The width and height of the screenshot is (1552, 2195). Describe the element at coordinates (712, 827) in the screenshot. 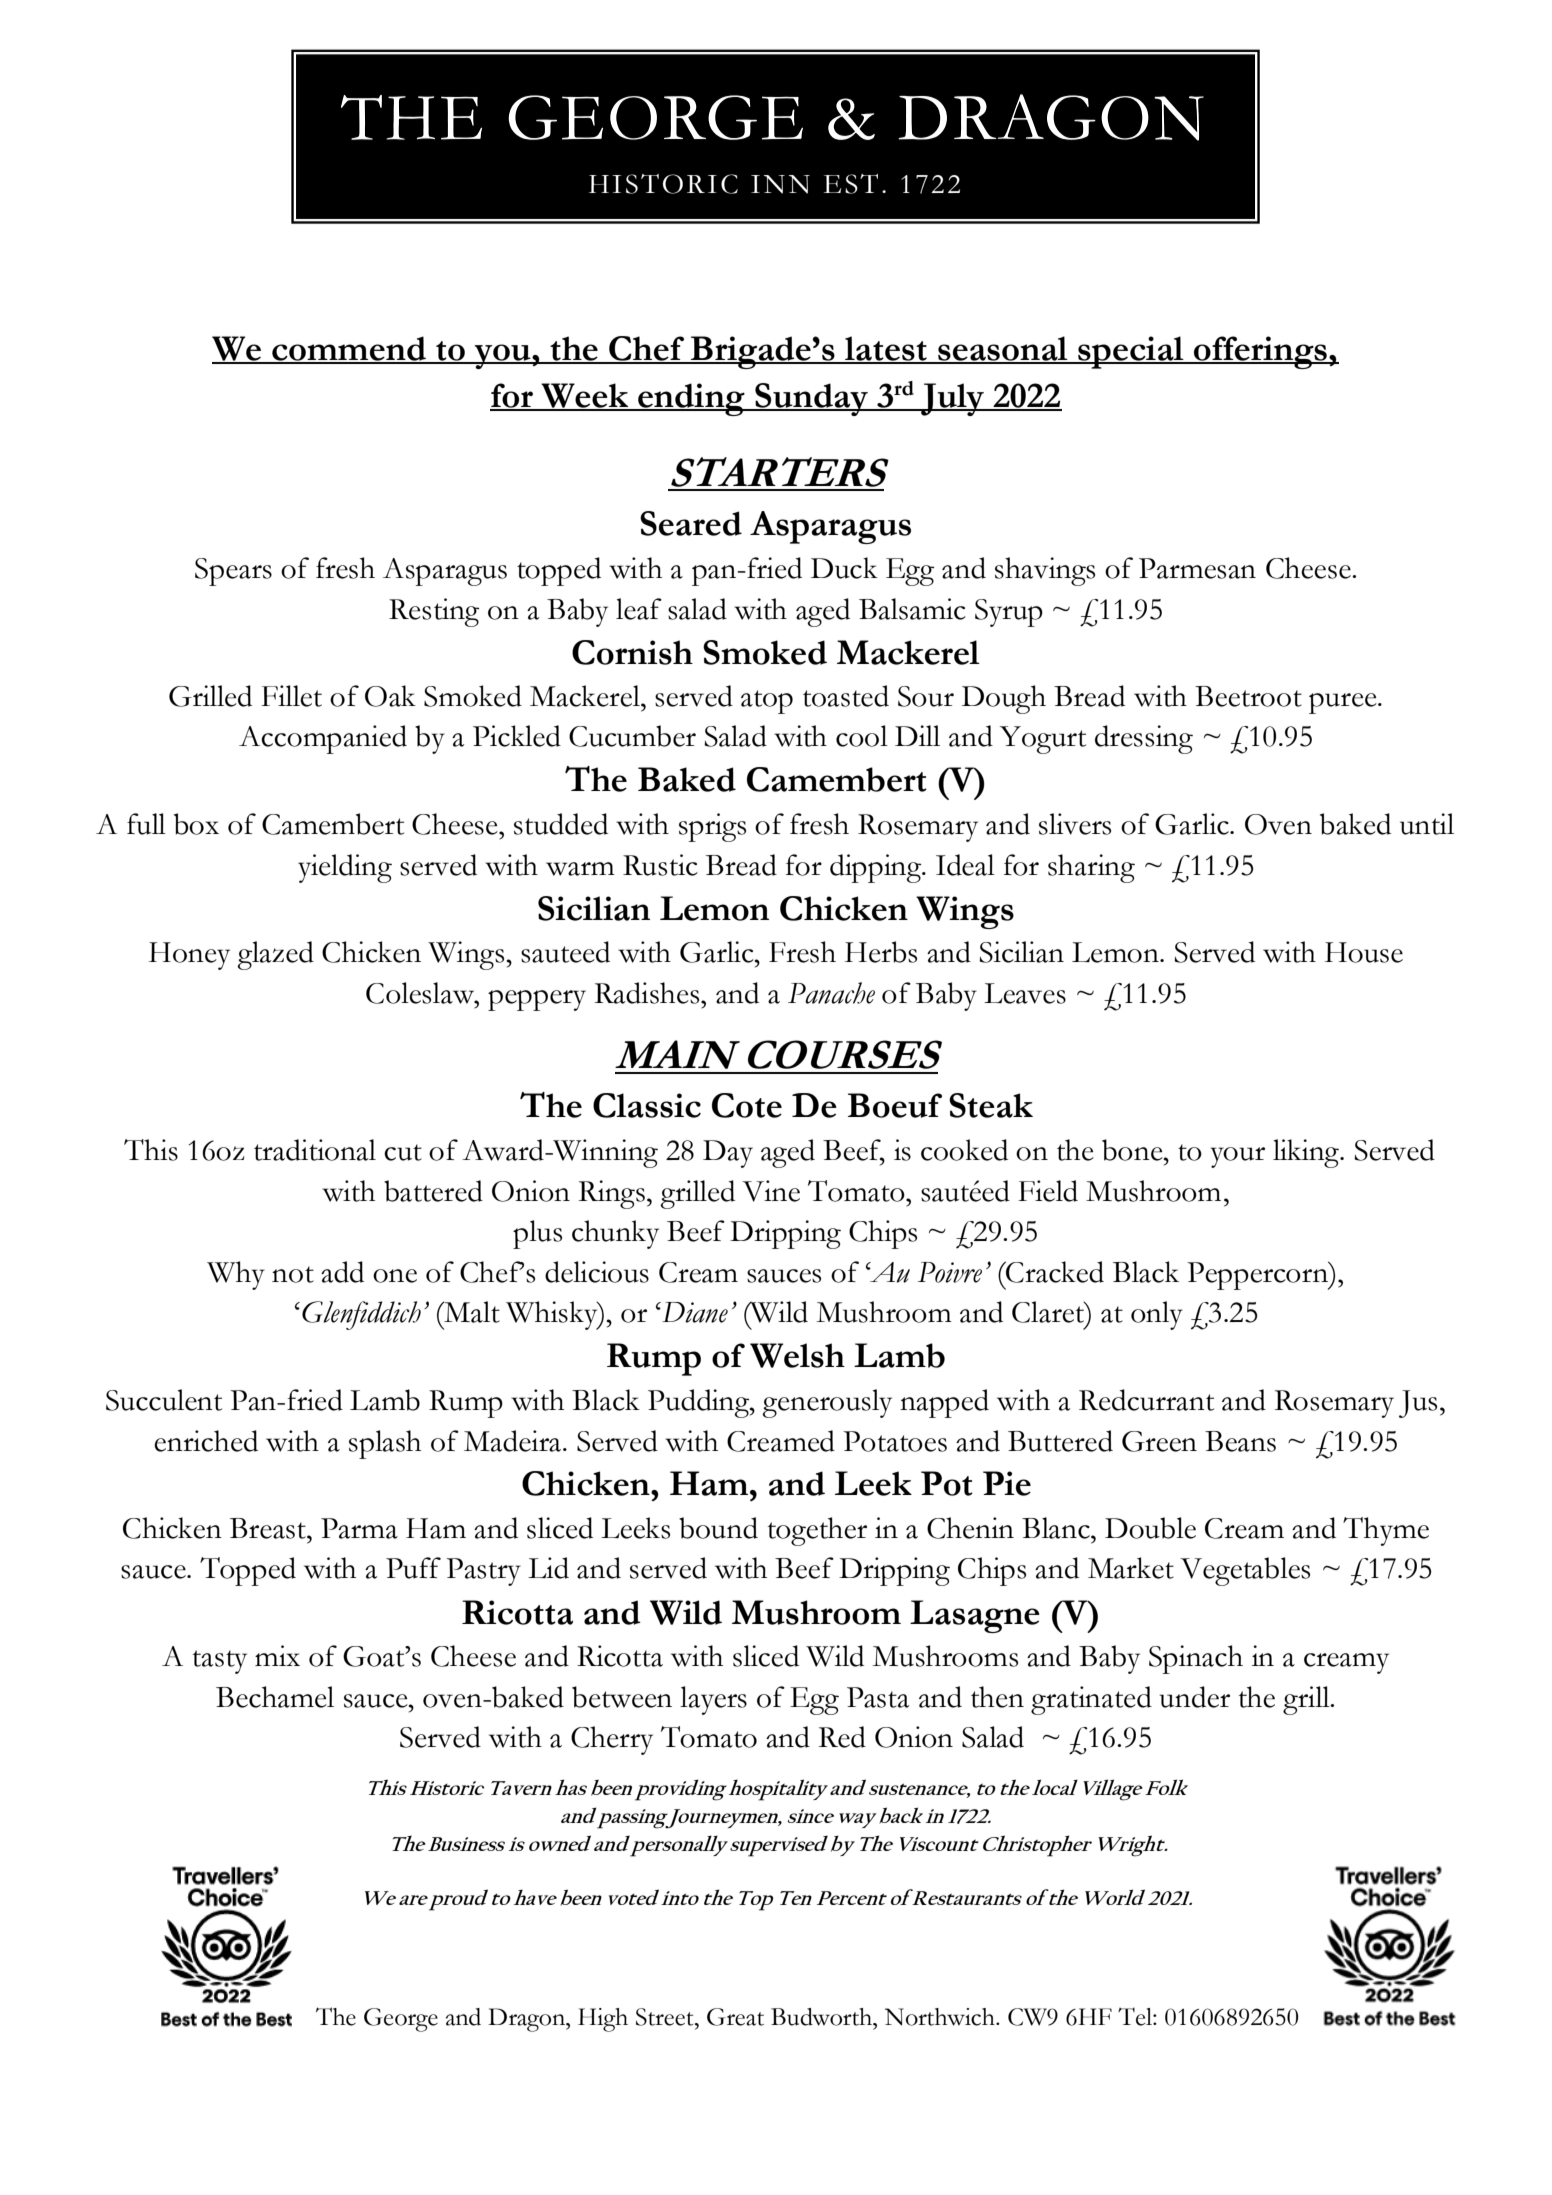

I see `sprigs` at that location.
